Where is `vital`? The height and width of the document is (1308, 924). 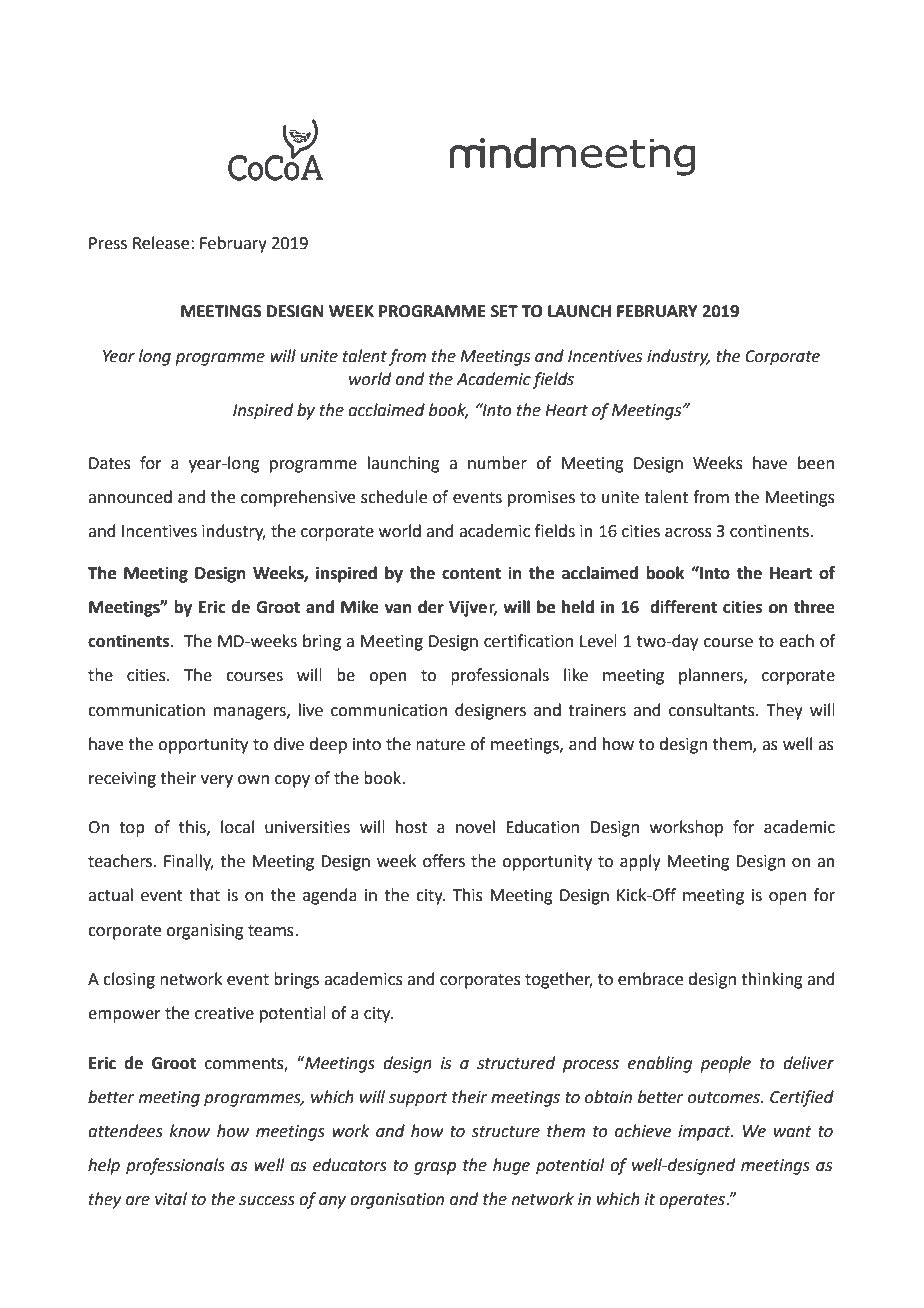
vital is located at coordinates (171, 1199).
